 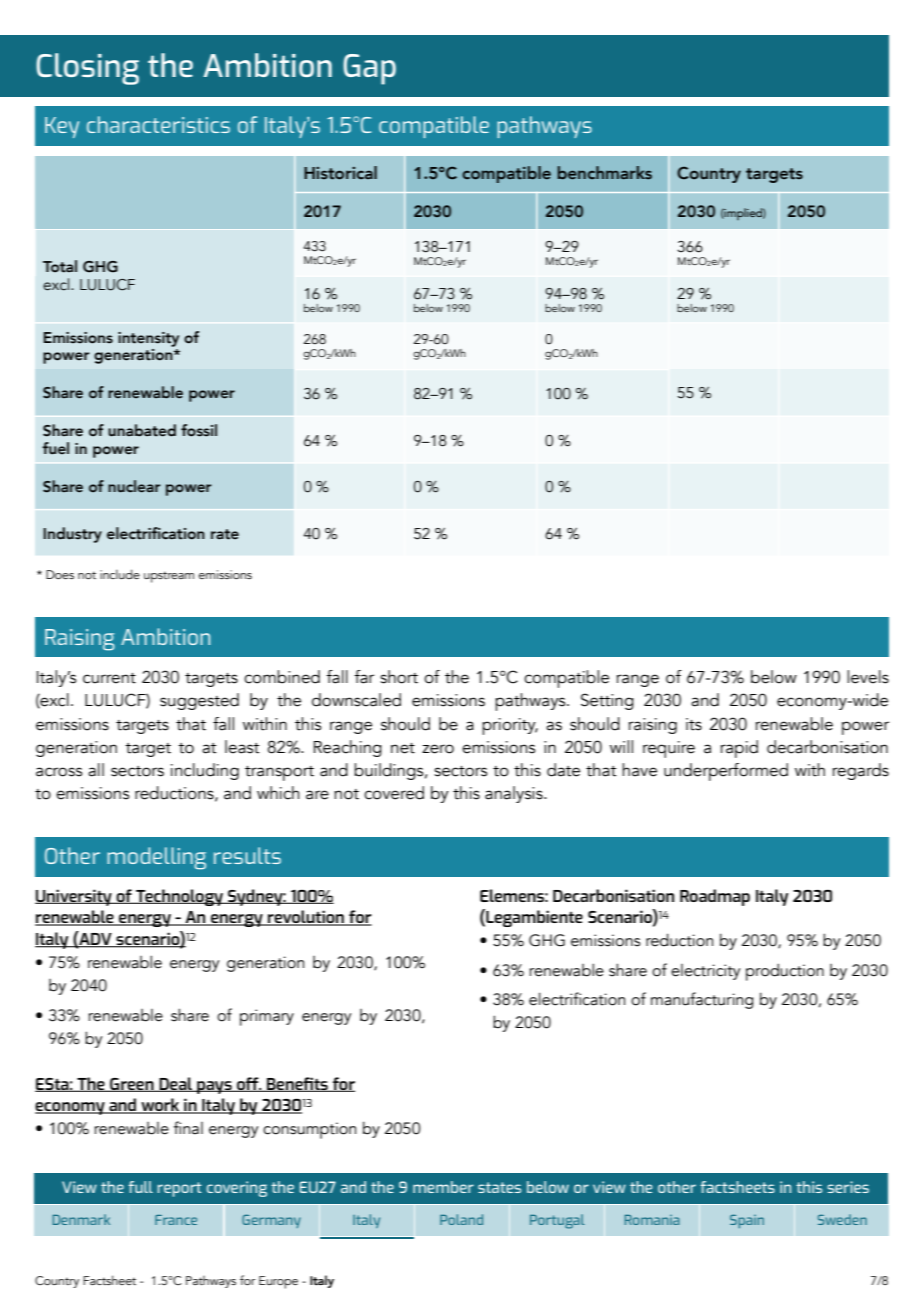 I want to click on Poland, so click(x=461, y=1219).
